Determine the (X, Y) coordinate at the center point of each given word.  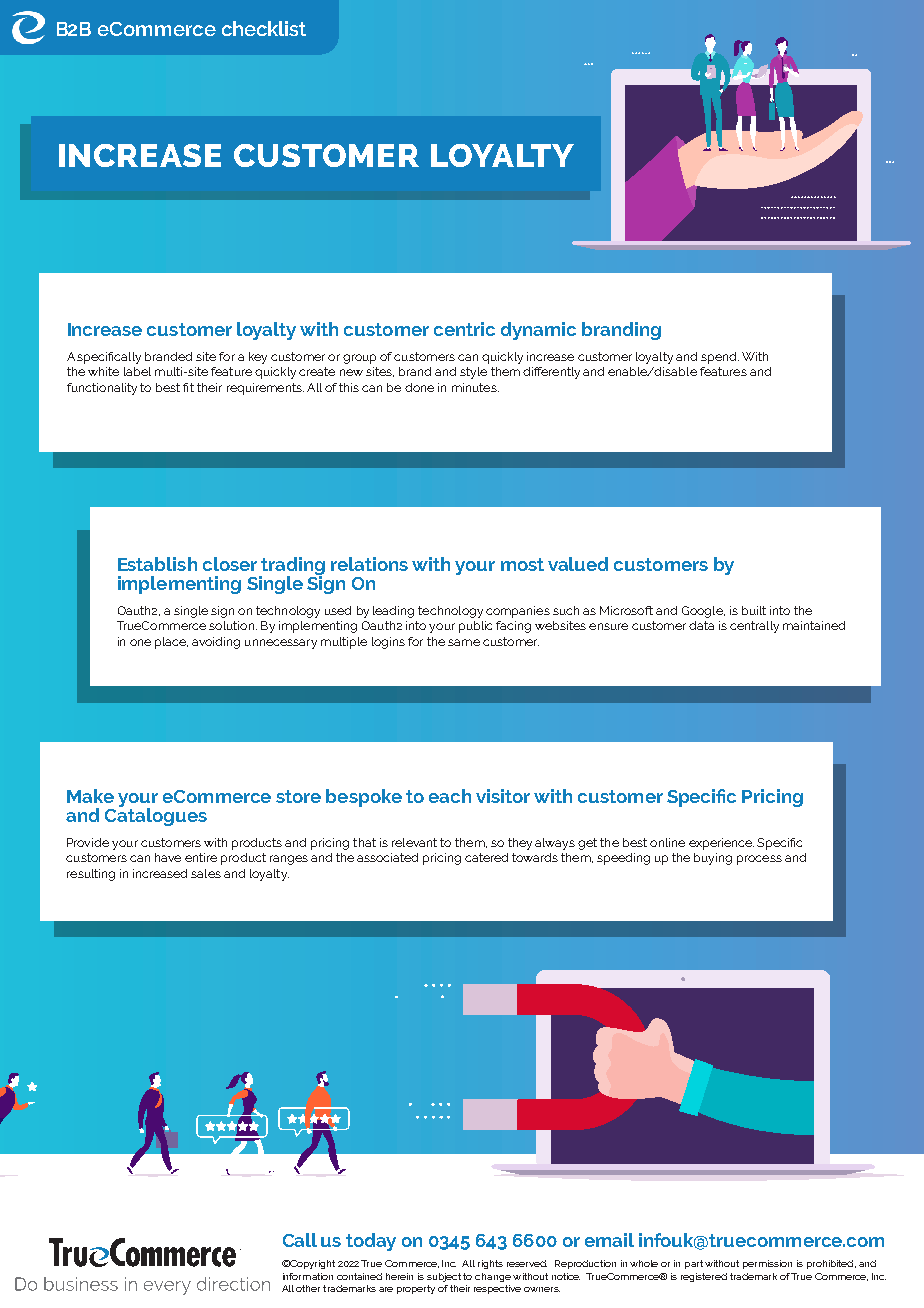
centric (464, 329)
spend (720, 358)
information (308, 1276)
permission (767, 1264)
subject (445, 1277)
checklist (264, 28)
